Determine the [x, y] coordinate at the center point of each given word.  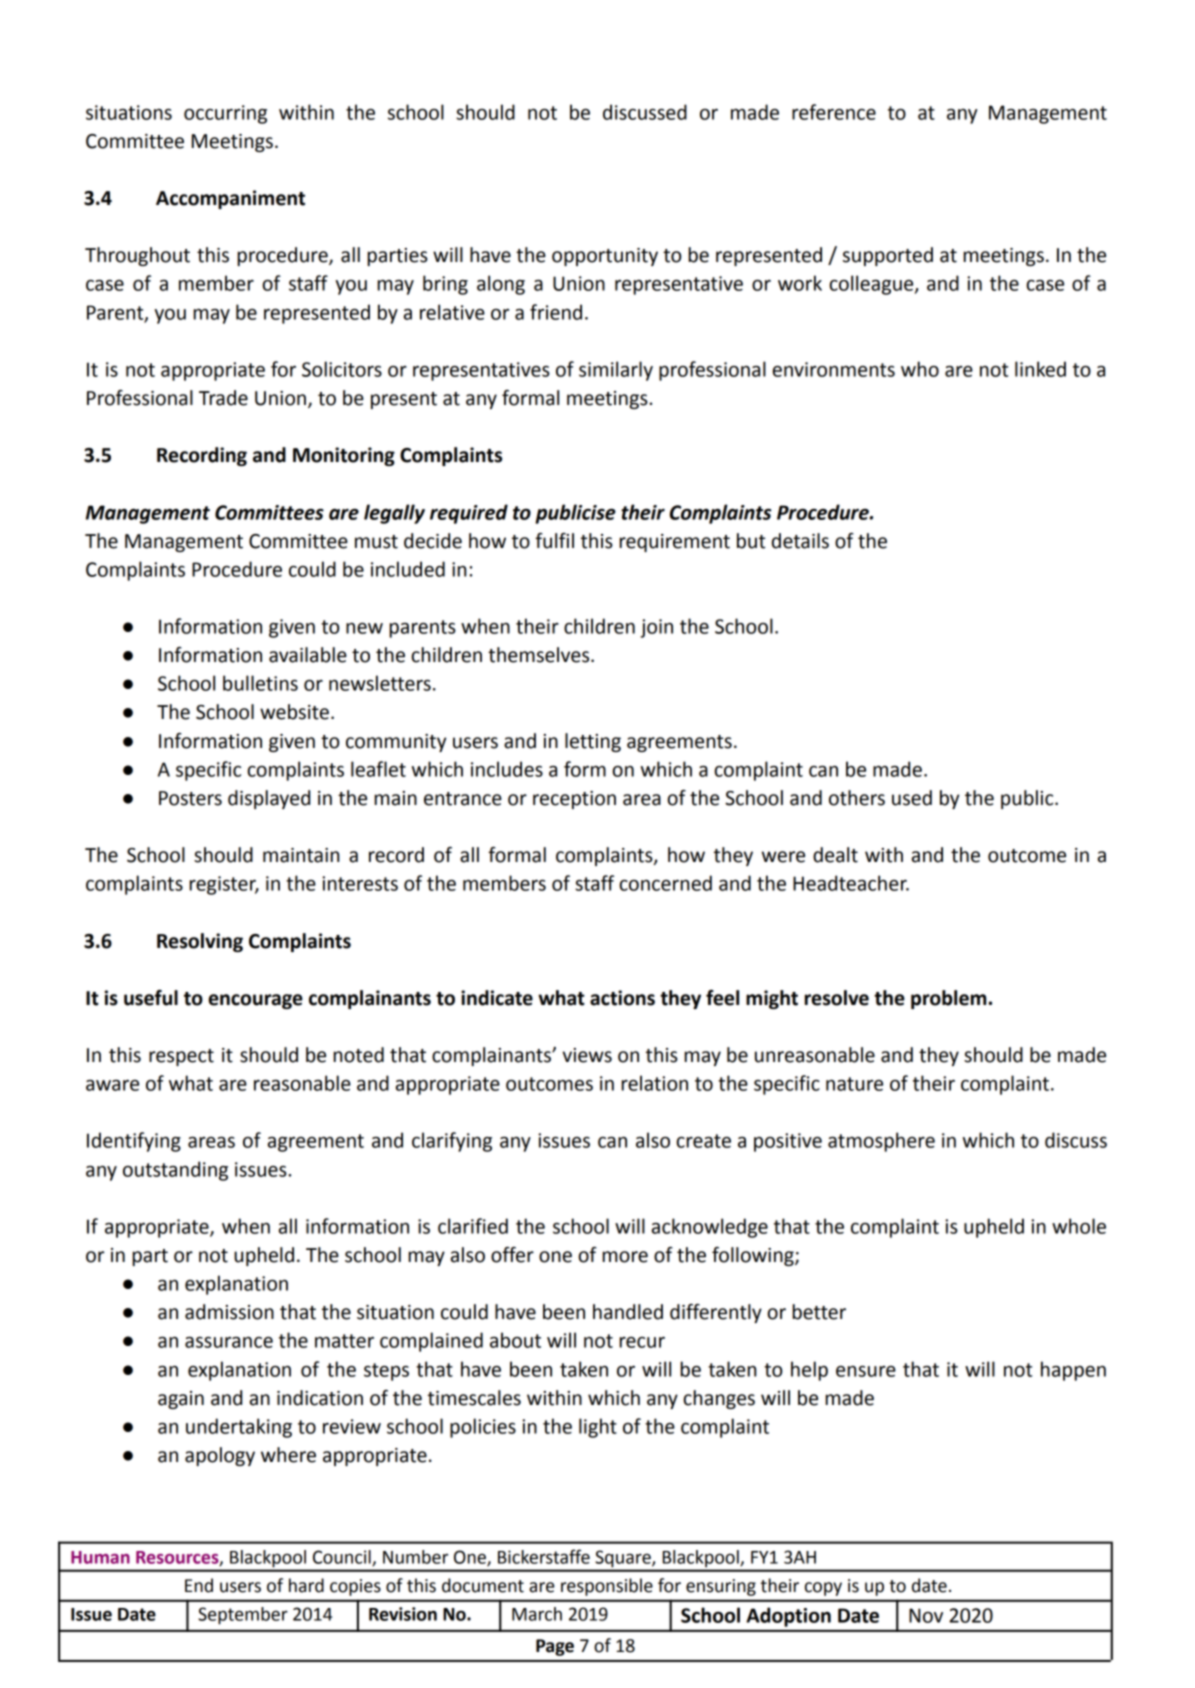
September [243, 1616]
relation [654, 1083]
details [800, 541]
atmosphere [881, 1142]
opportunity [605, 257]
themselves [540, 655]
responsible [607, 1587]
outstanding [175, 1171]
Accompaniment [230, 199]
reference [834, 112]
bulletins [260, 683]
